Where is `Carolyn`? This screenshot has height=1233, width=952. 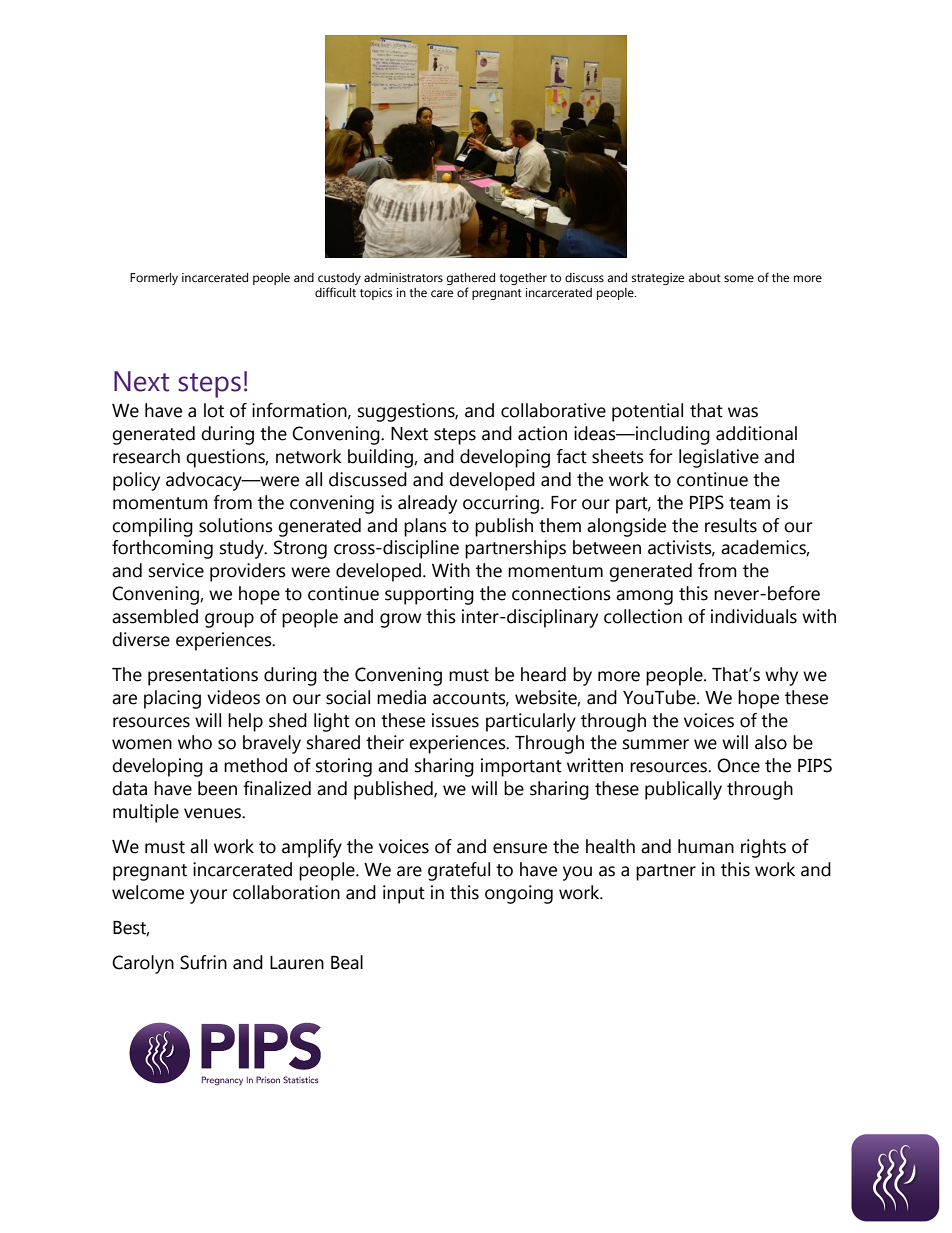 Carolyn is located at coordinates (143, 964).
